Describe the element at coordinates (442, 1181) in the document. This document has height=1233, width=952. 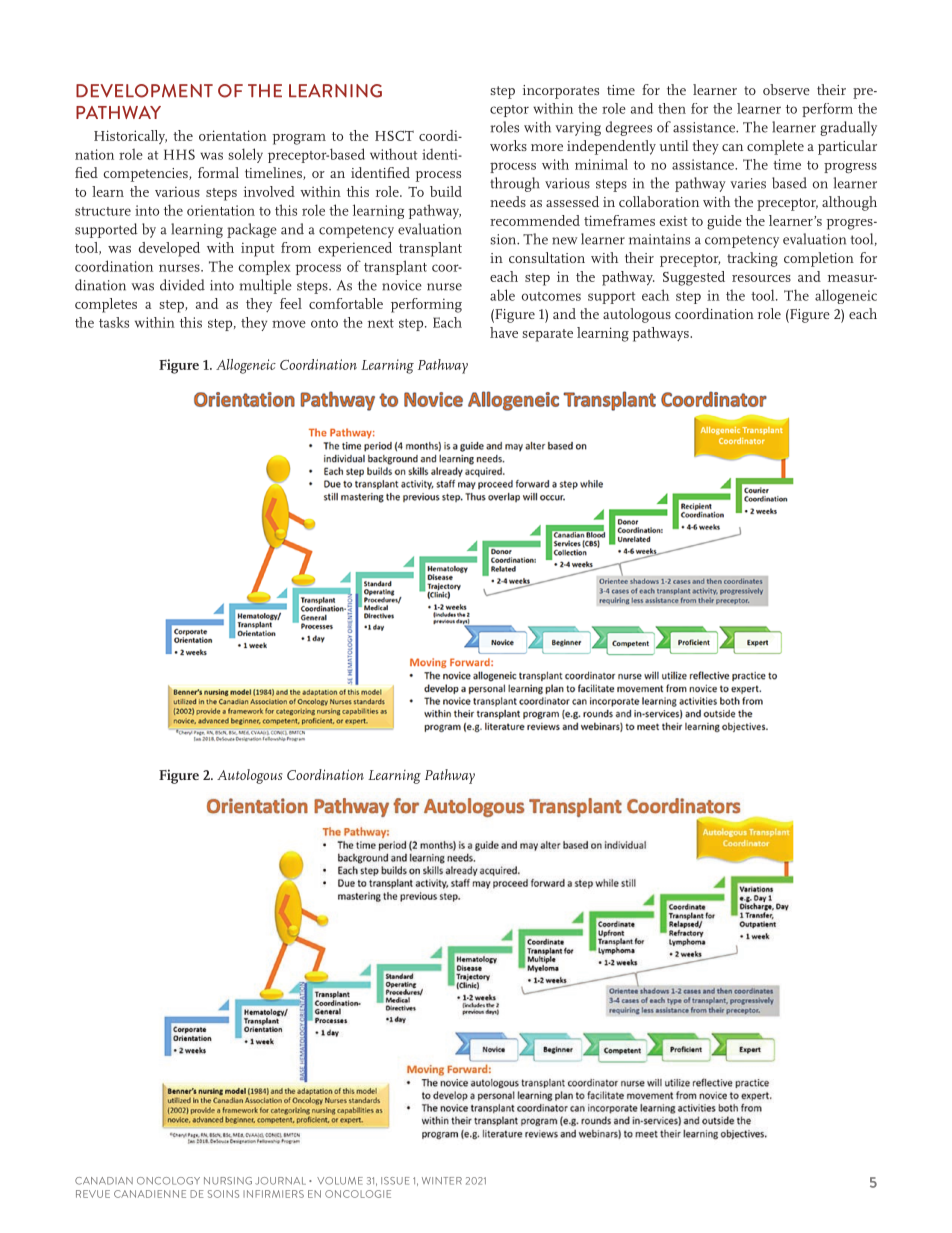
I see `Winter` at that location.
